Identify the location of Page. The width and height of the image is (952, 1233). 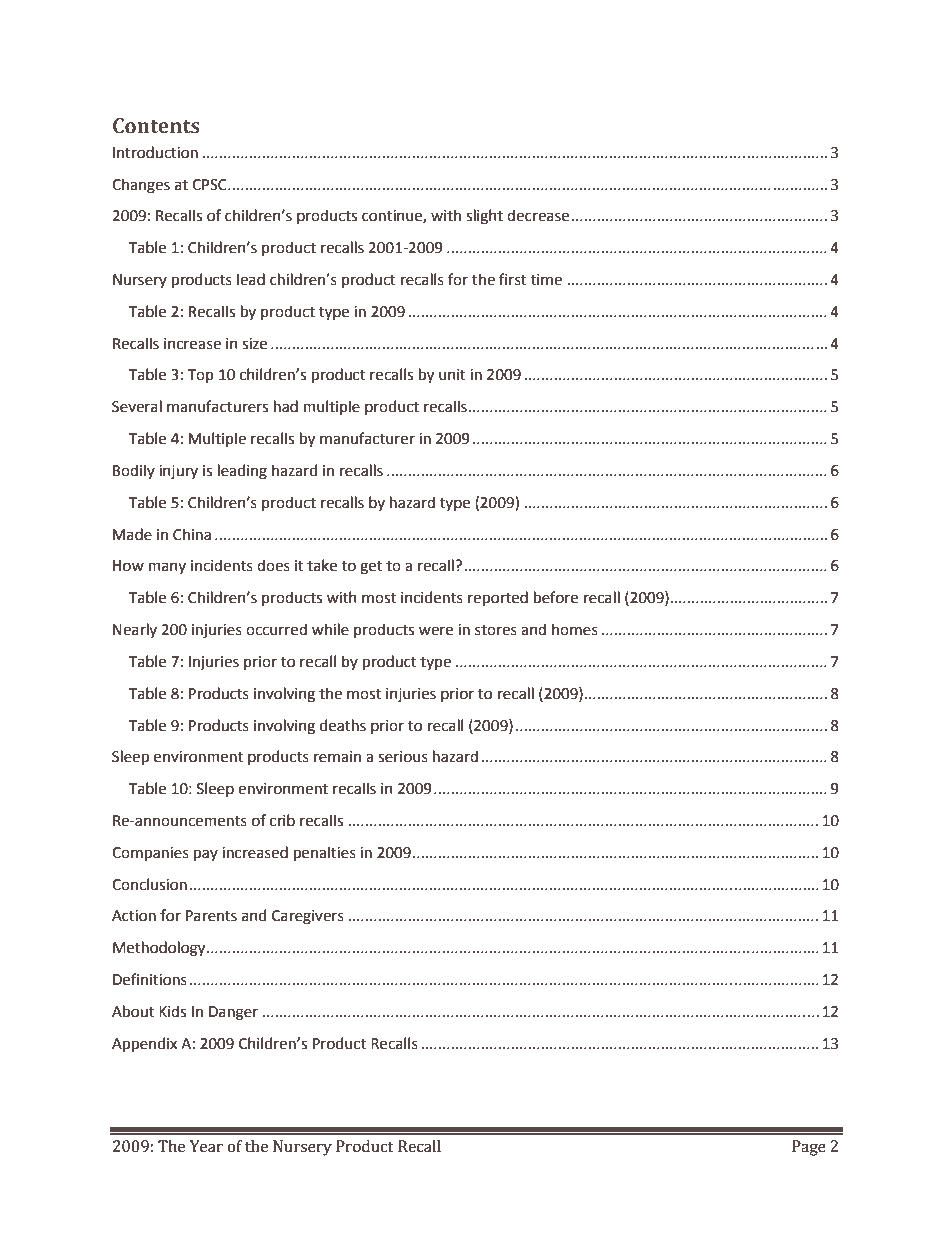
(809, 1148).
